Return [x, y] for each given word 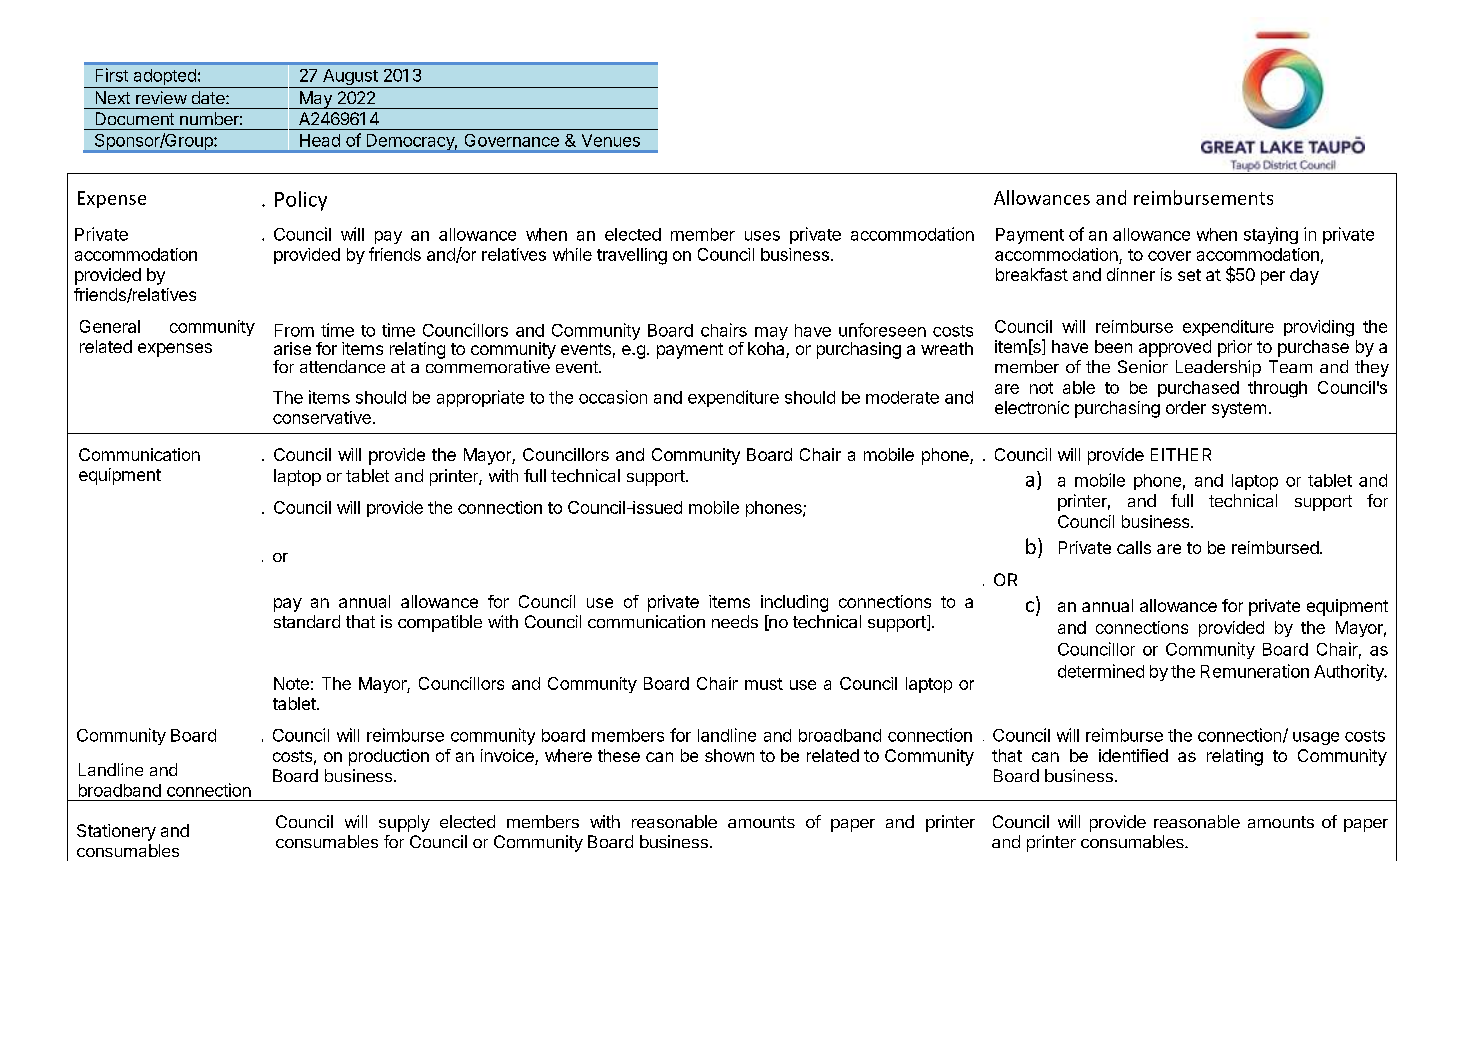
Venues [611, 140]
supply [404, 823]
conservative [322, 417]
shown [729, 755]
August [350, 78]
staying [1271, 235]
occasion [613, 397]
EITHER [1181, 454]
